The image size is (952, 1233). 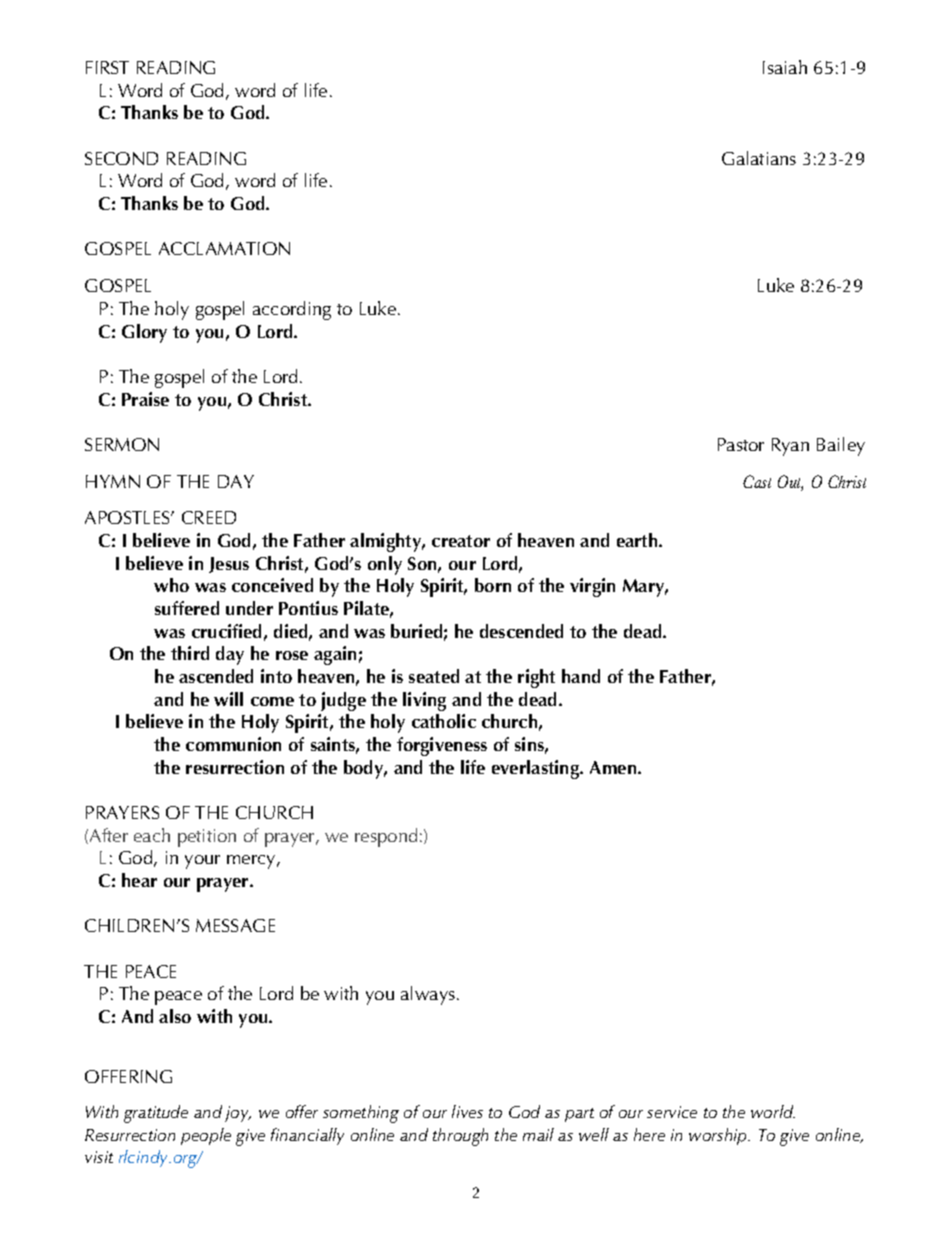 What do you see at coordinates (785, 67) in the document?
I see `Isaiah` at bounding box center [785, 67].
